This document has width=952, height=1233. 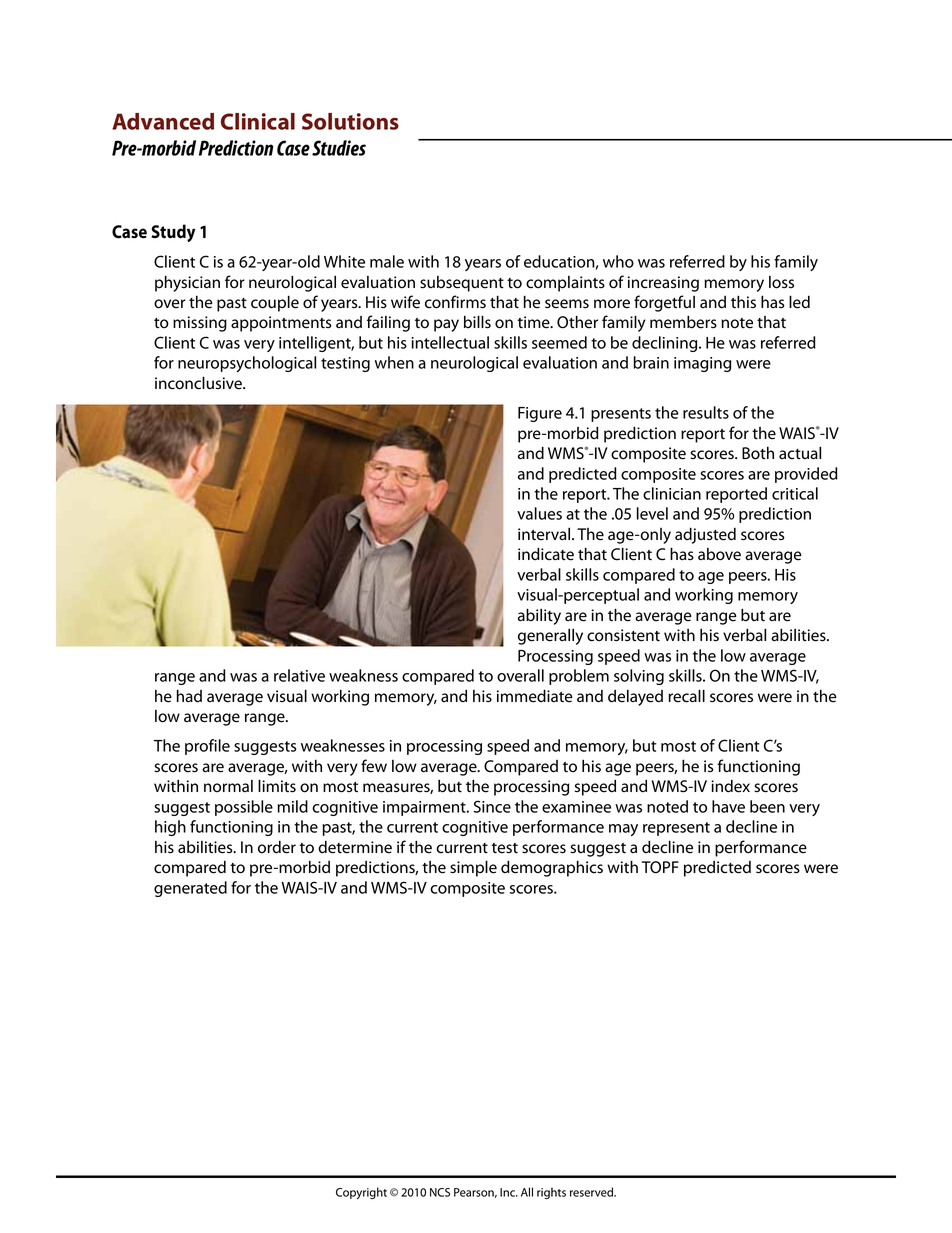 What do you see at coordinates (299, 675) in the document?
I see `relative` at bounding box center [299, 675].
